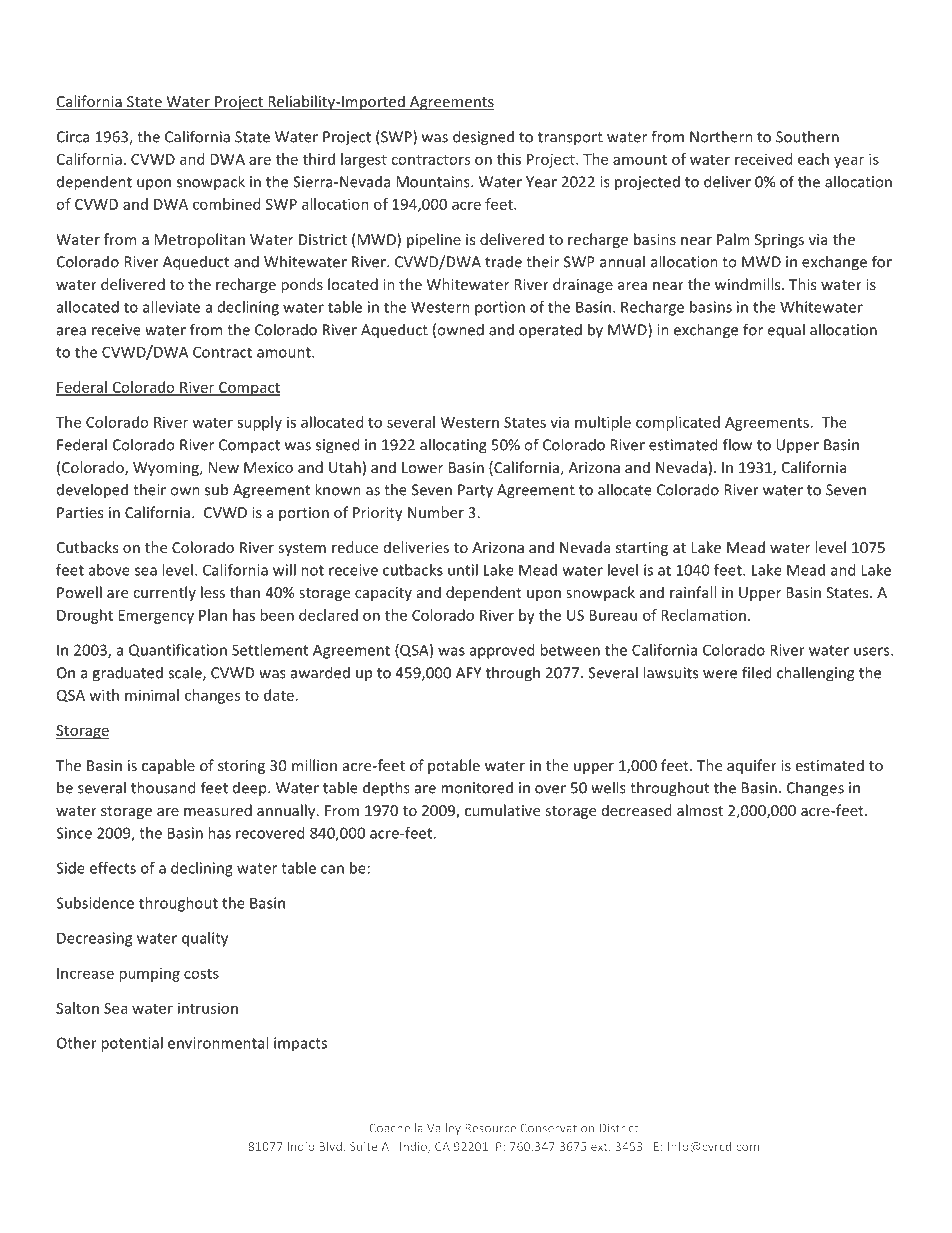 The image size is (952, 1233). I want to click on Northern, so click(721, 136).
